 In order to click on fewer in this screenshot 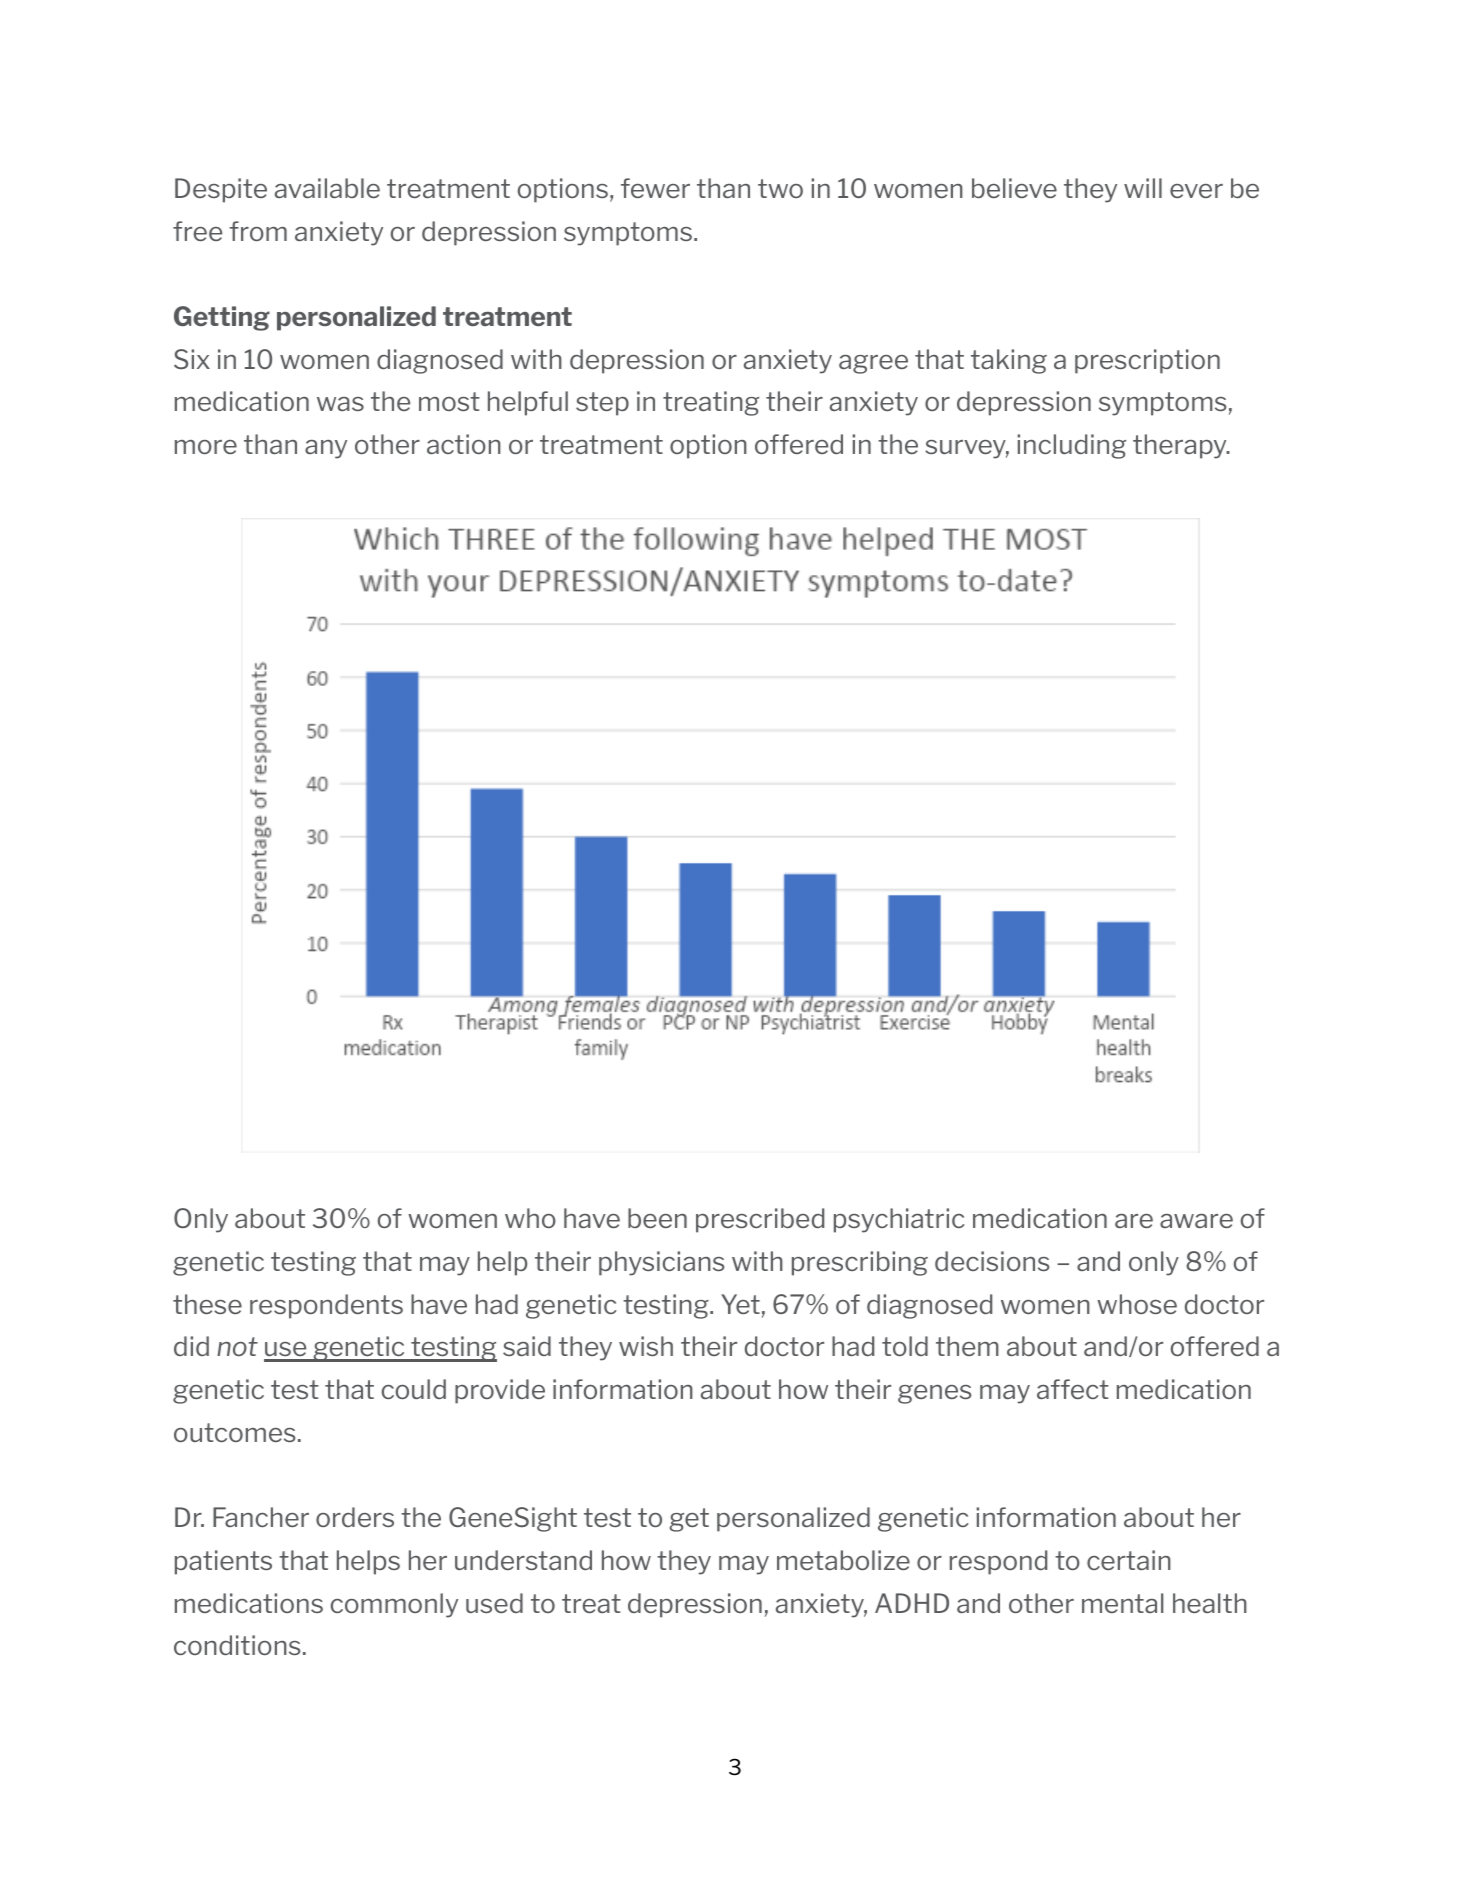, I will do `click(655, 188)`.
